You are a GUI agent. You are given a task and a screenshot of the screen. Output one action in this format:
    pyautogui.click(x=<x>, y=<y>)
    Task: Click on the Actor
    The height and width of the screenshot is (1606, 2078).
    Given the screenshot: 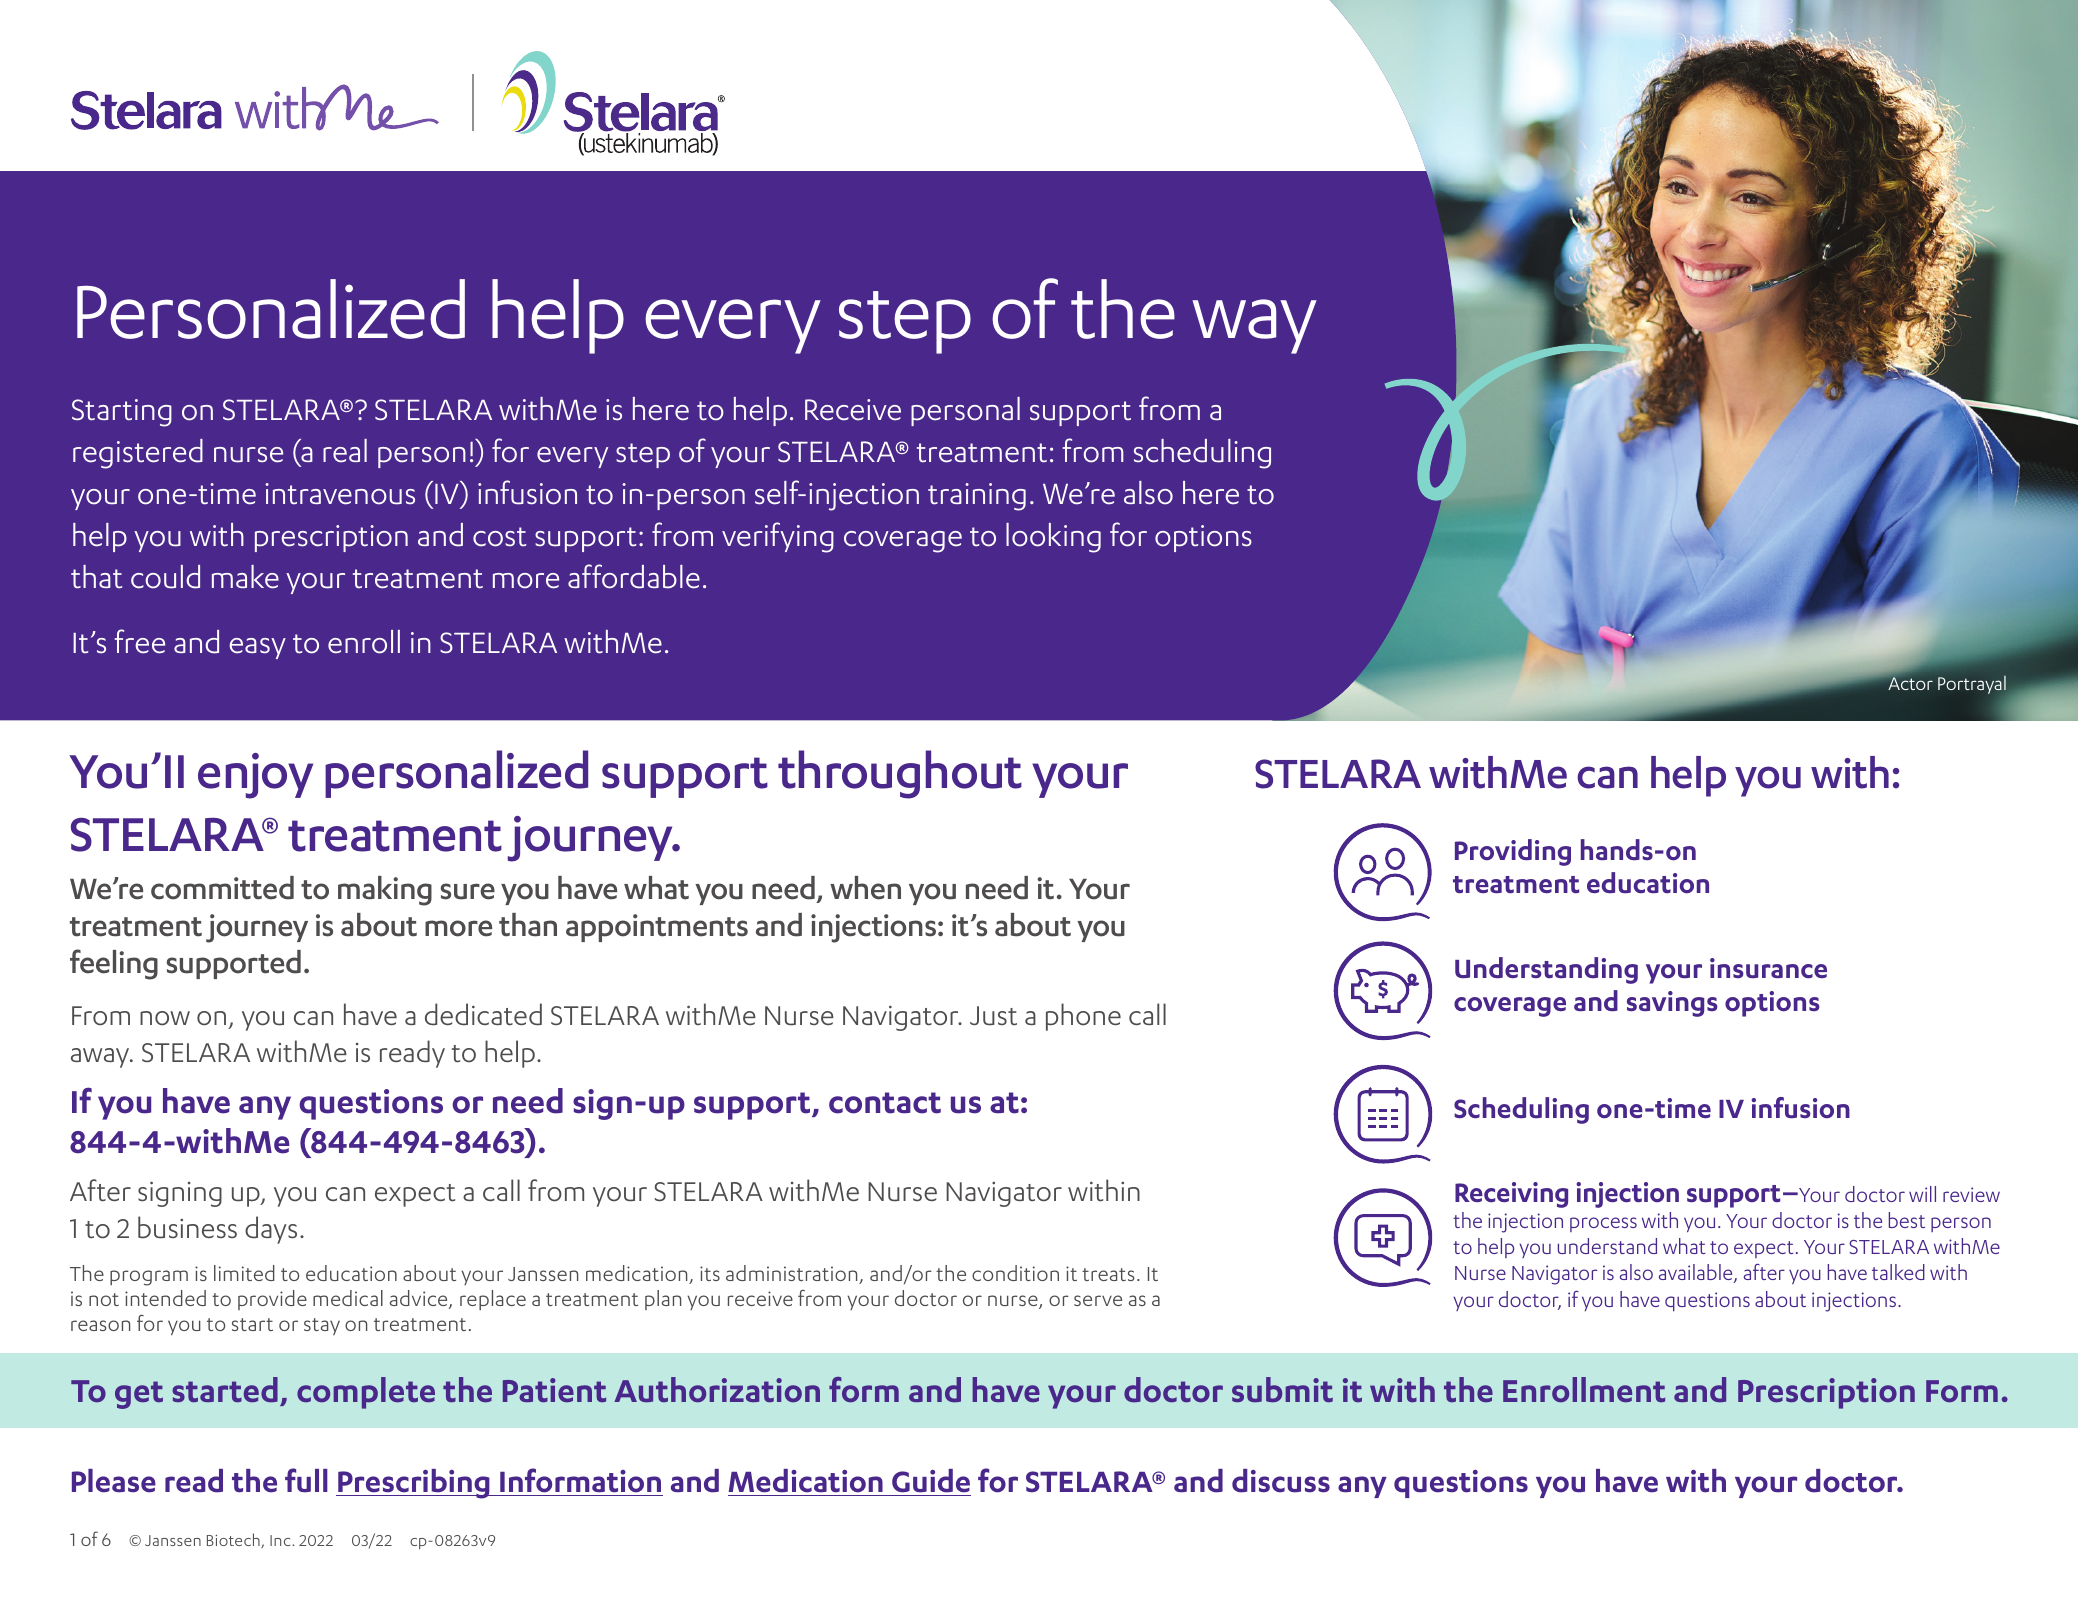 What is the action you would take?
    pyautogui.click(x=1909, y=683)
